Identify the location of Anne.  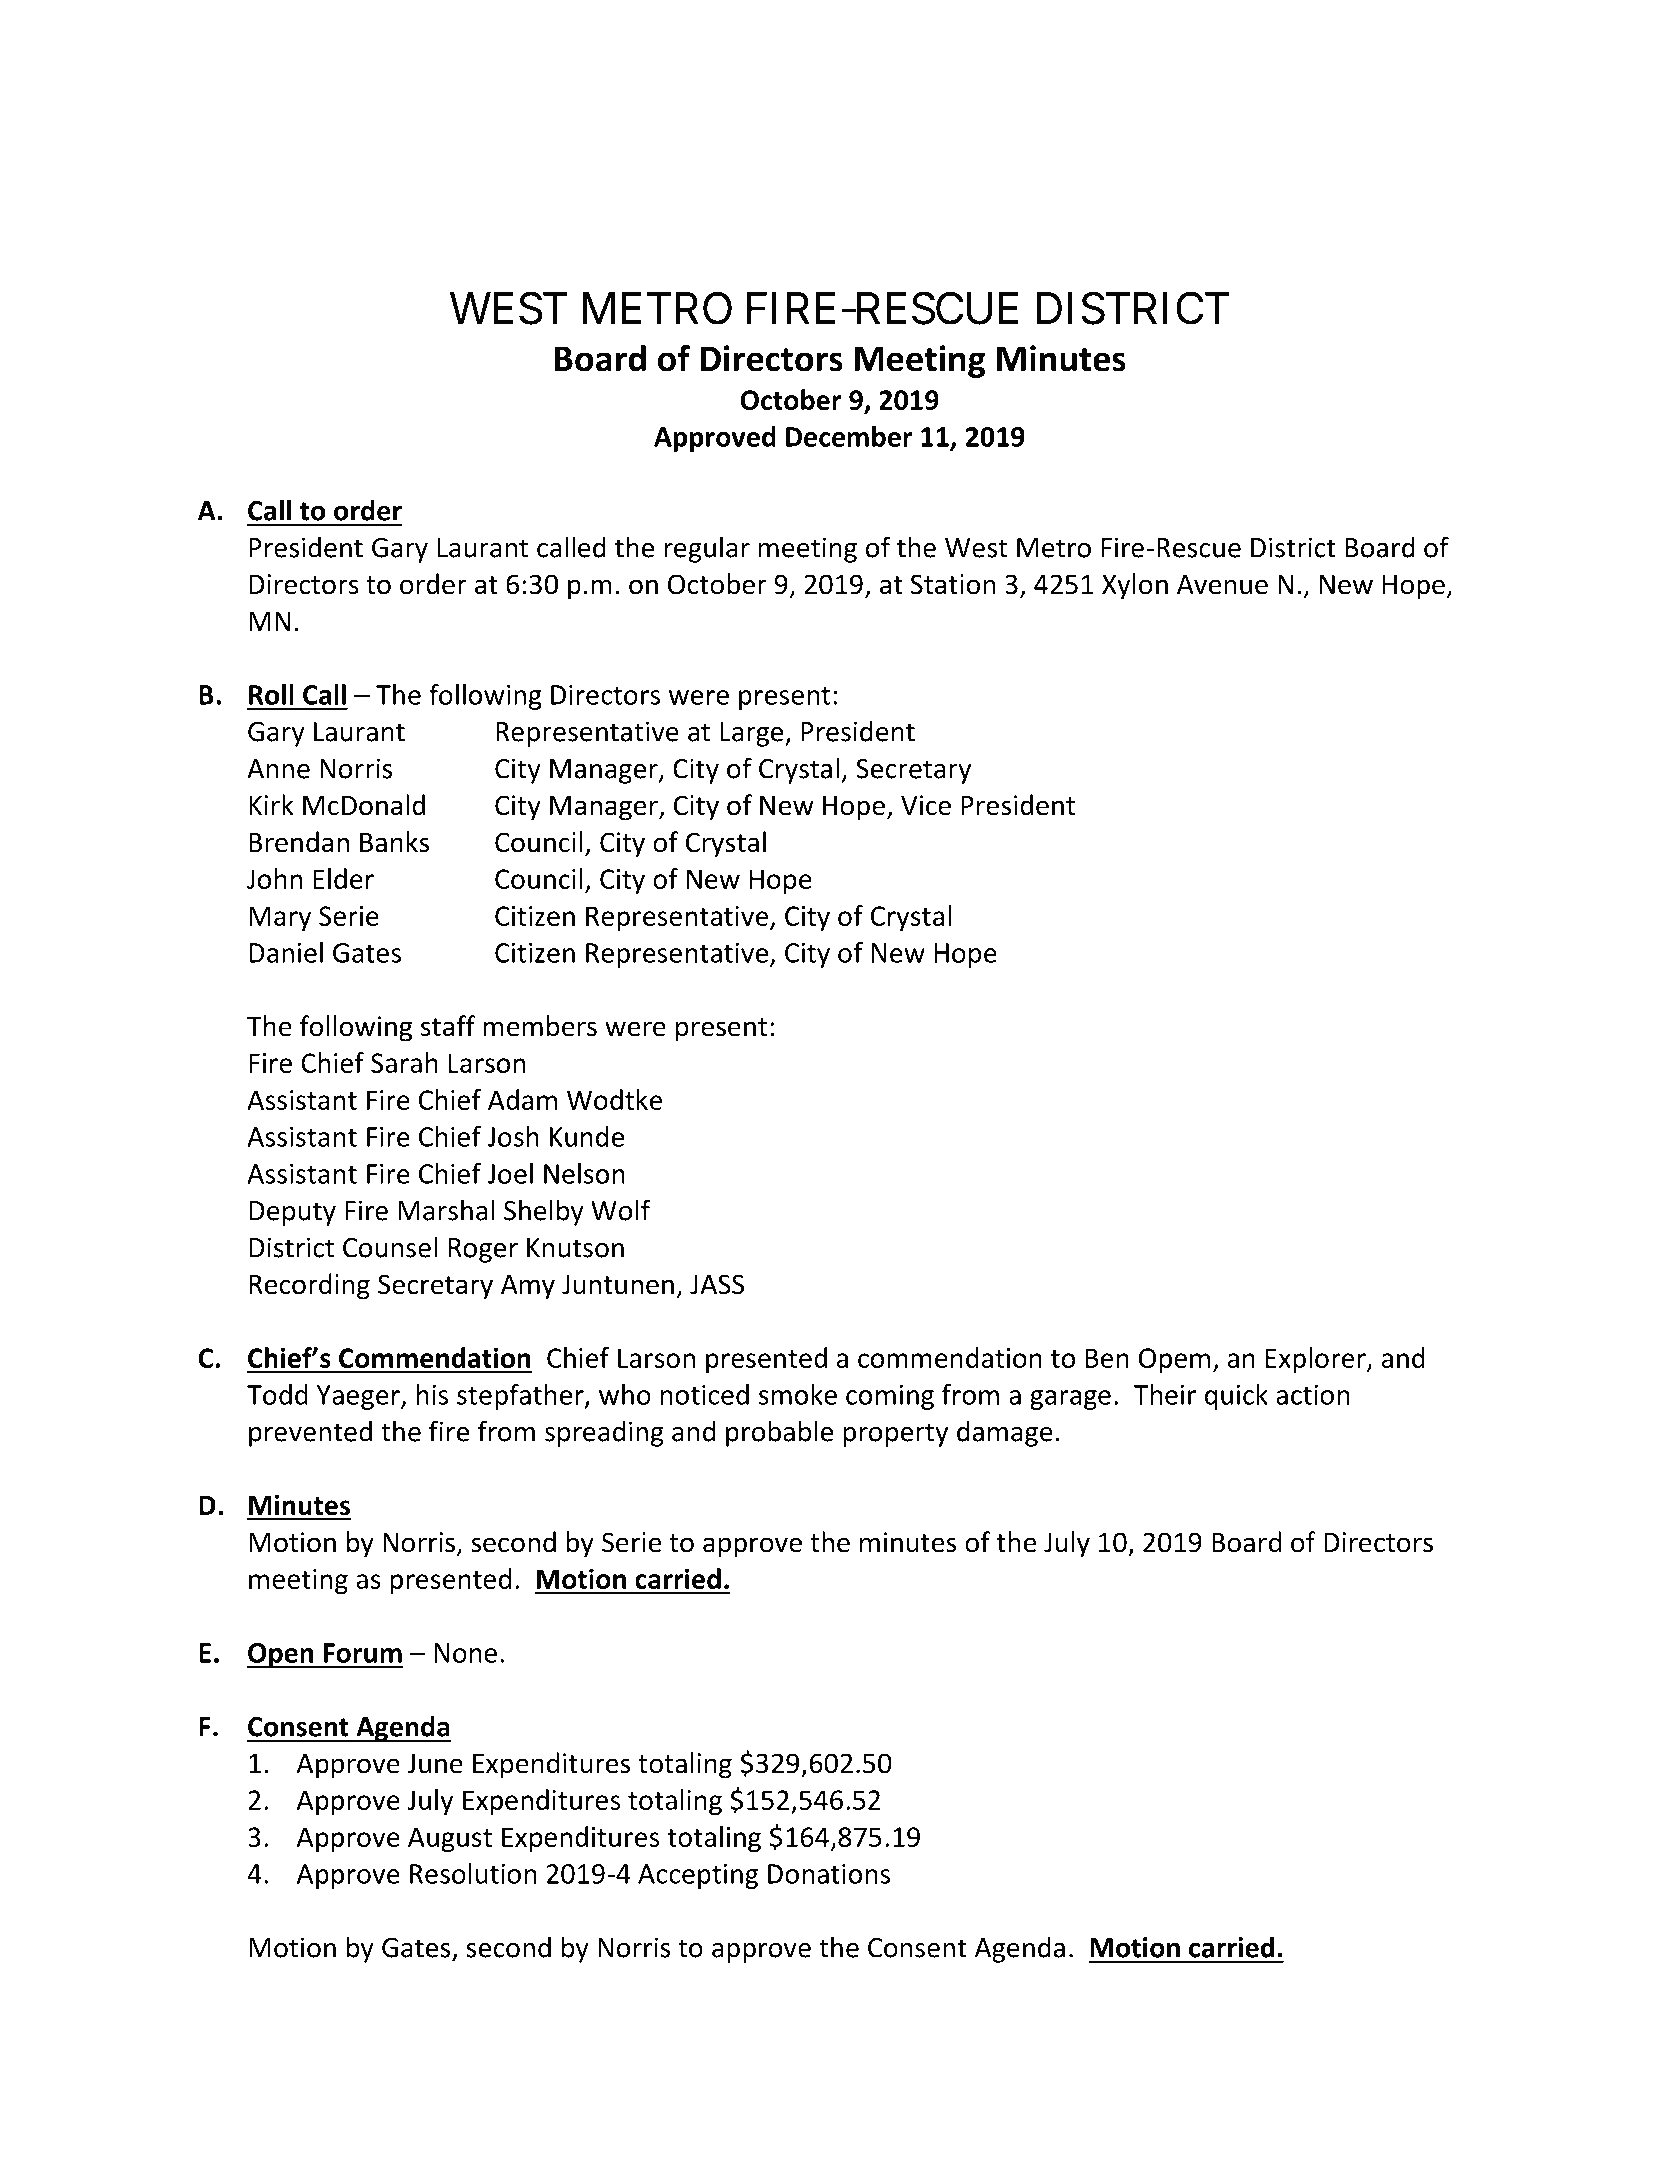
(278, 769).
